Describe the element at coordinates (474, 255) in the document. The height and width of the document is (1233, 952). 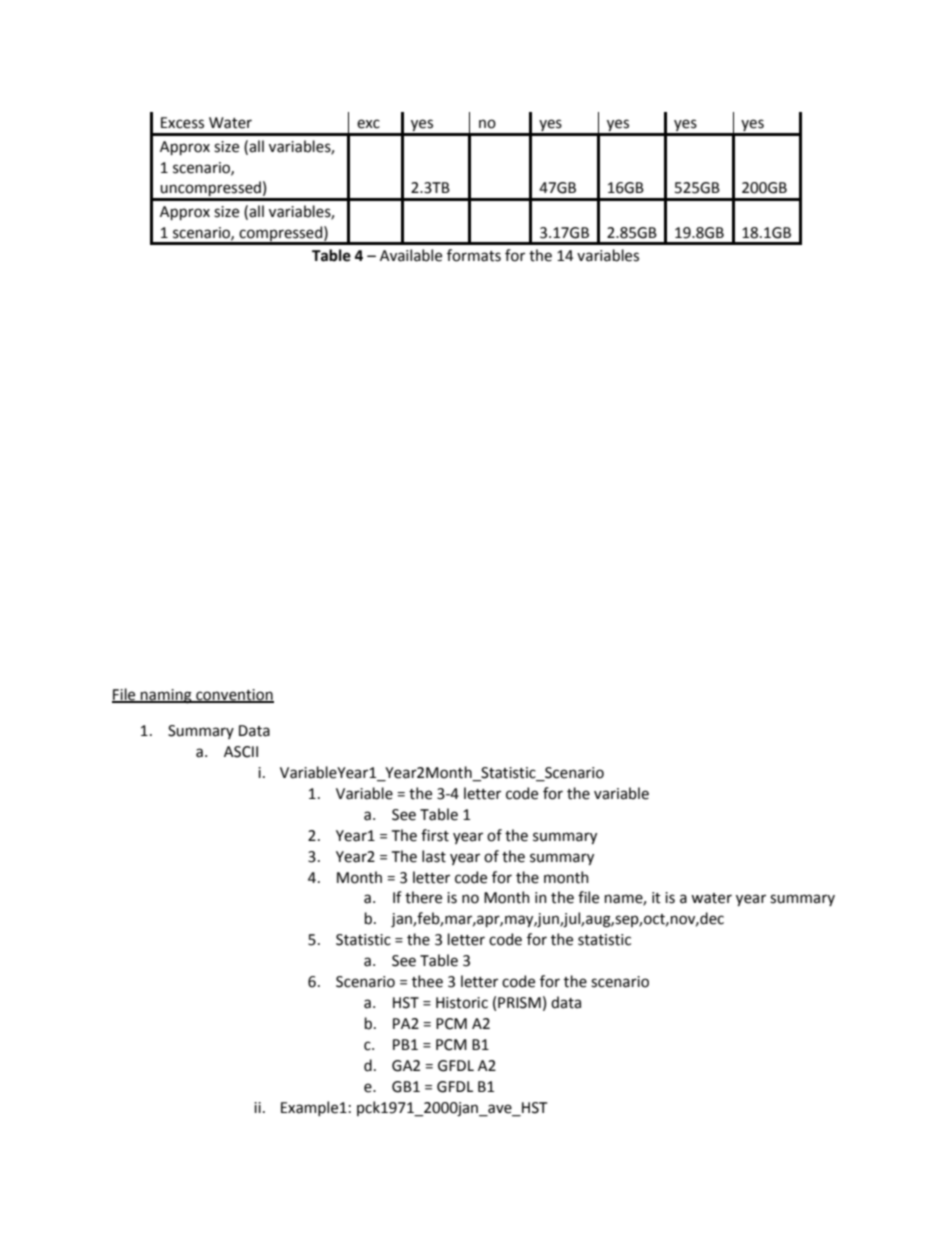
I see `formats` at that location.
